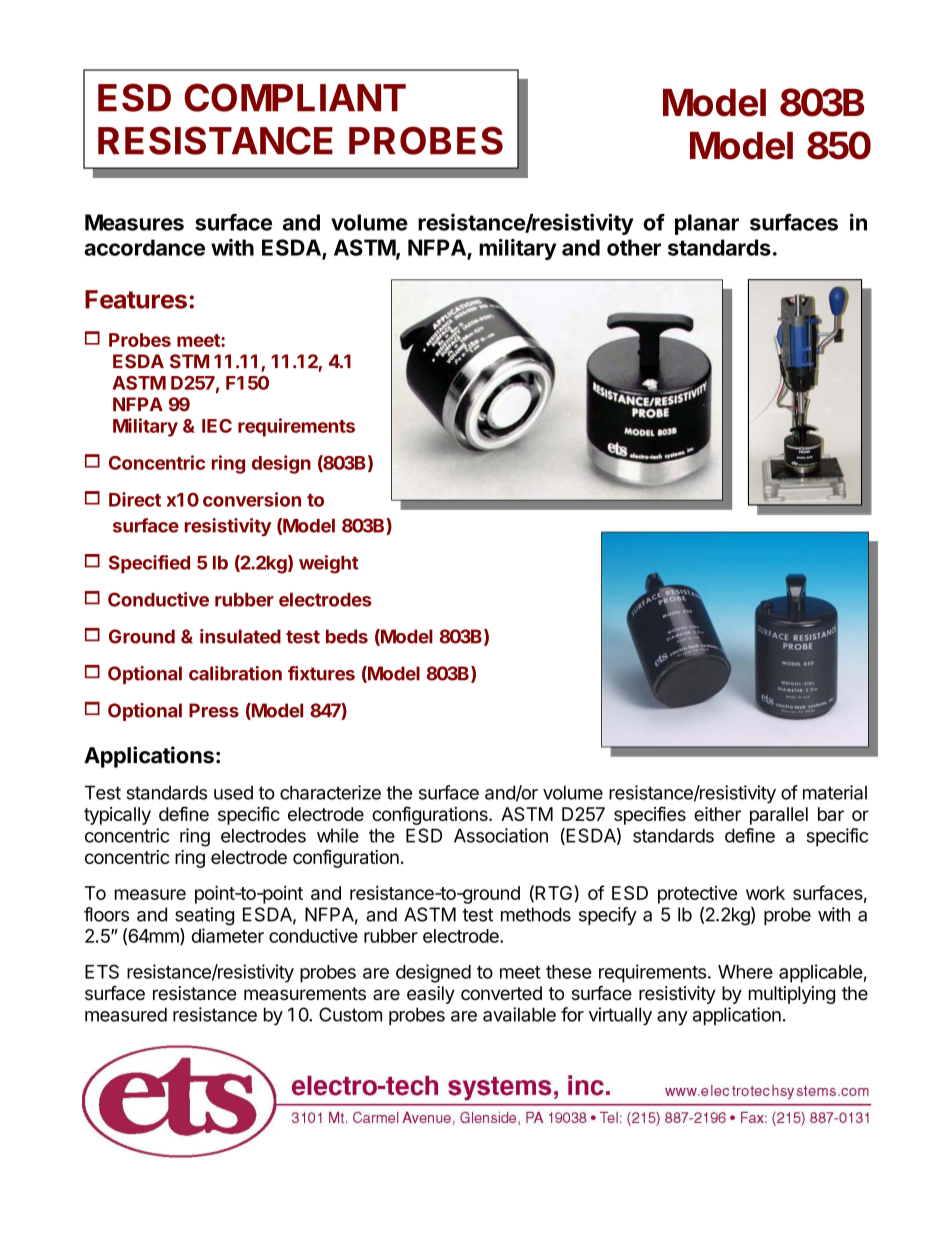  What do you see at coordinates (835, 792) in the screenshot?
I see `material` at bounding box center [835, 792].
